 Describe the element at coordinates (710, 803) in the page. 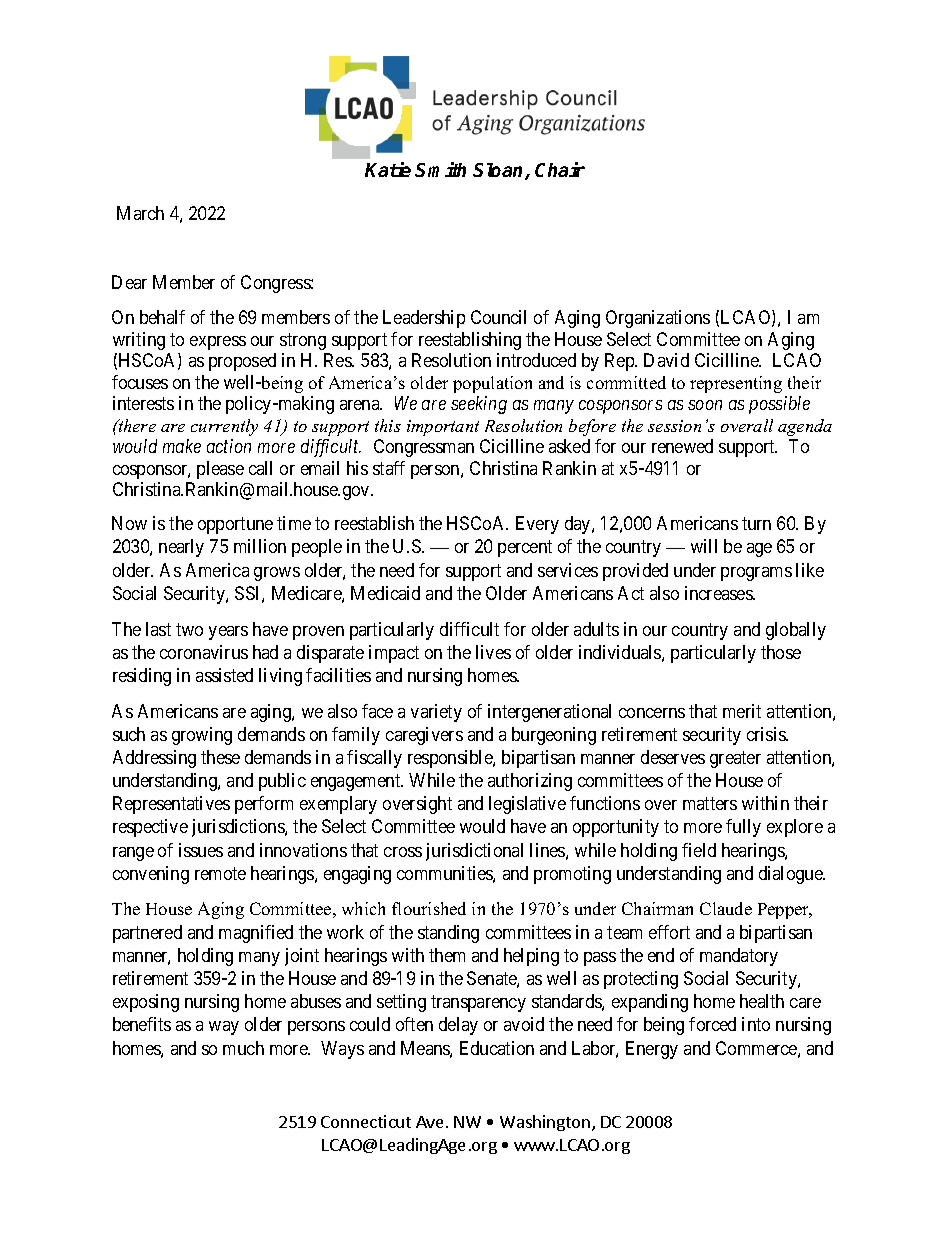

I see `matters` at that location.
